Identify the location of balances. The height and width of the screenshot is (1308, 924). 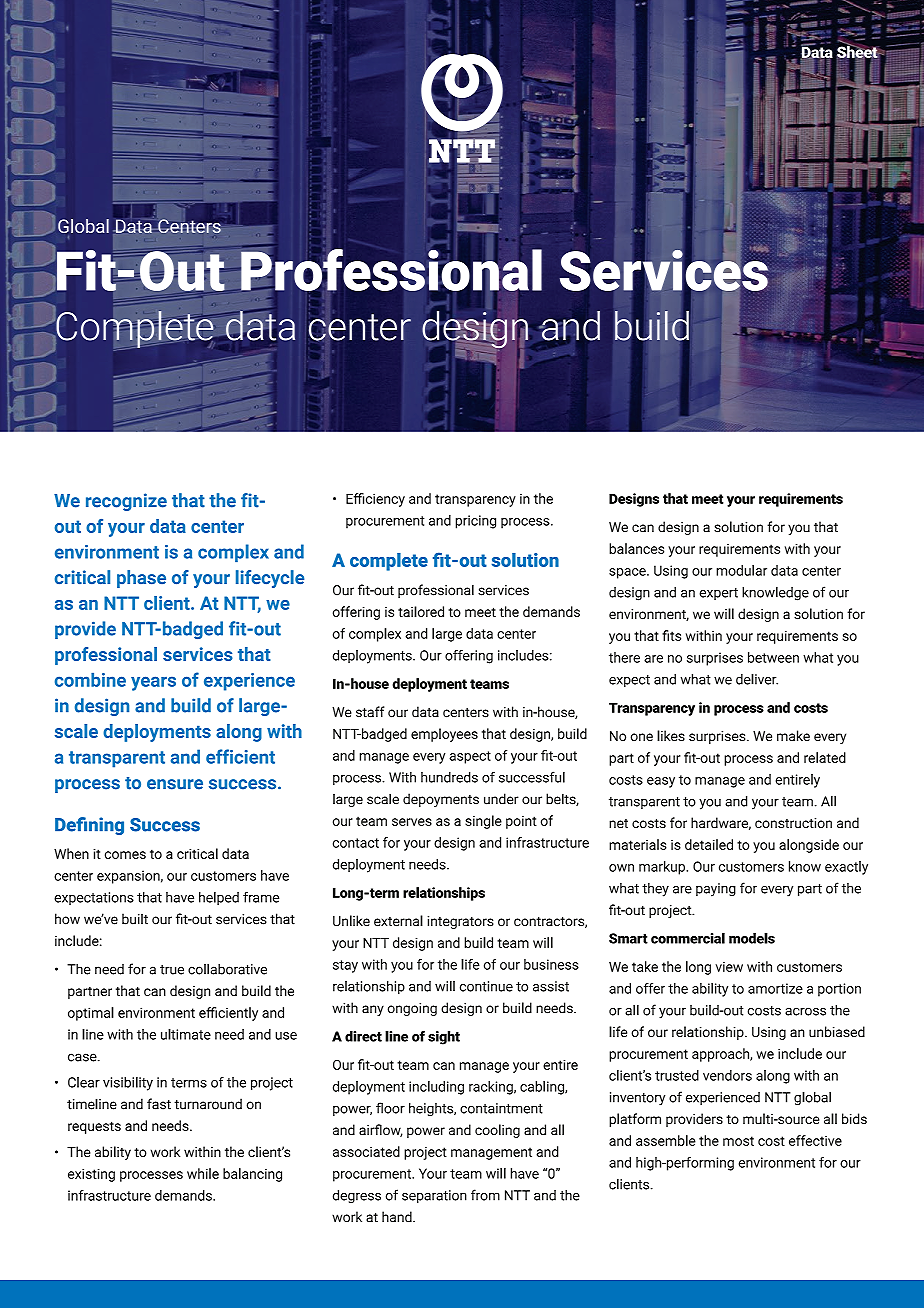
(636, 548).
